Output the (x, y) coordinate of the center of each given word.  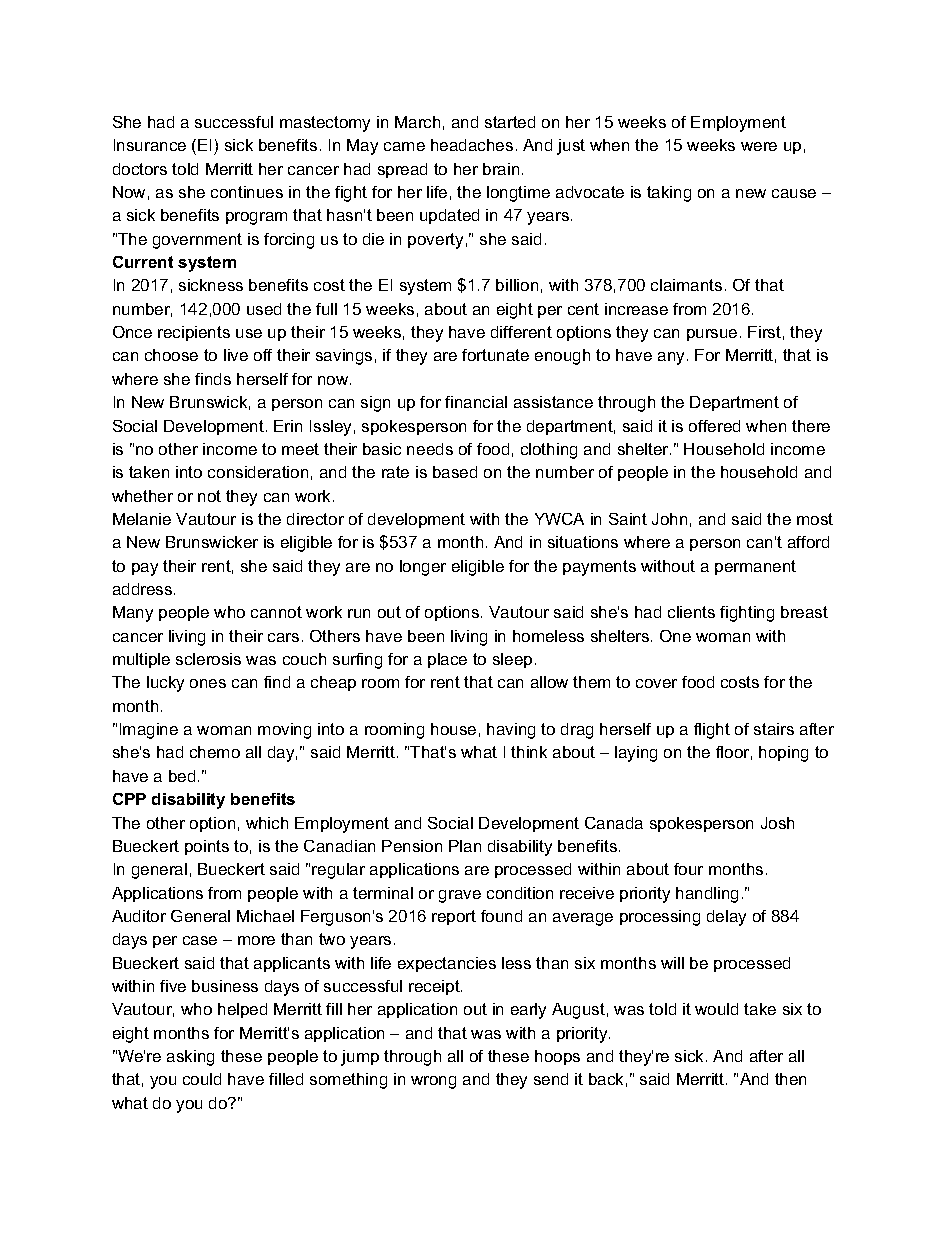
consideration (258, 472)
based (455, 472)
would (716, 1009)
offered (714, 426)
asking (190, 1058)
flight (712, 731)
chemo (215, 752)
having (511, 731)
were (759, 146)
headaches (472, 145)
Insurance (150, 145)
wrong (433, 1082)
